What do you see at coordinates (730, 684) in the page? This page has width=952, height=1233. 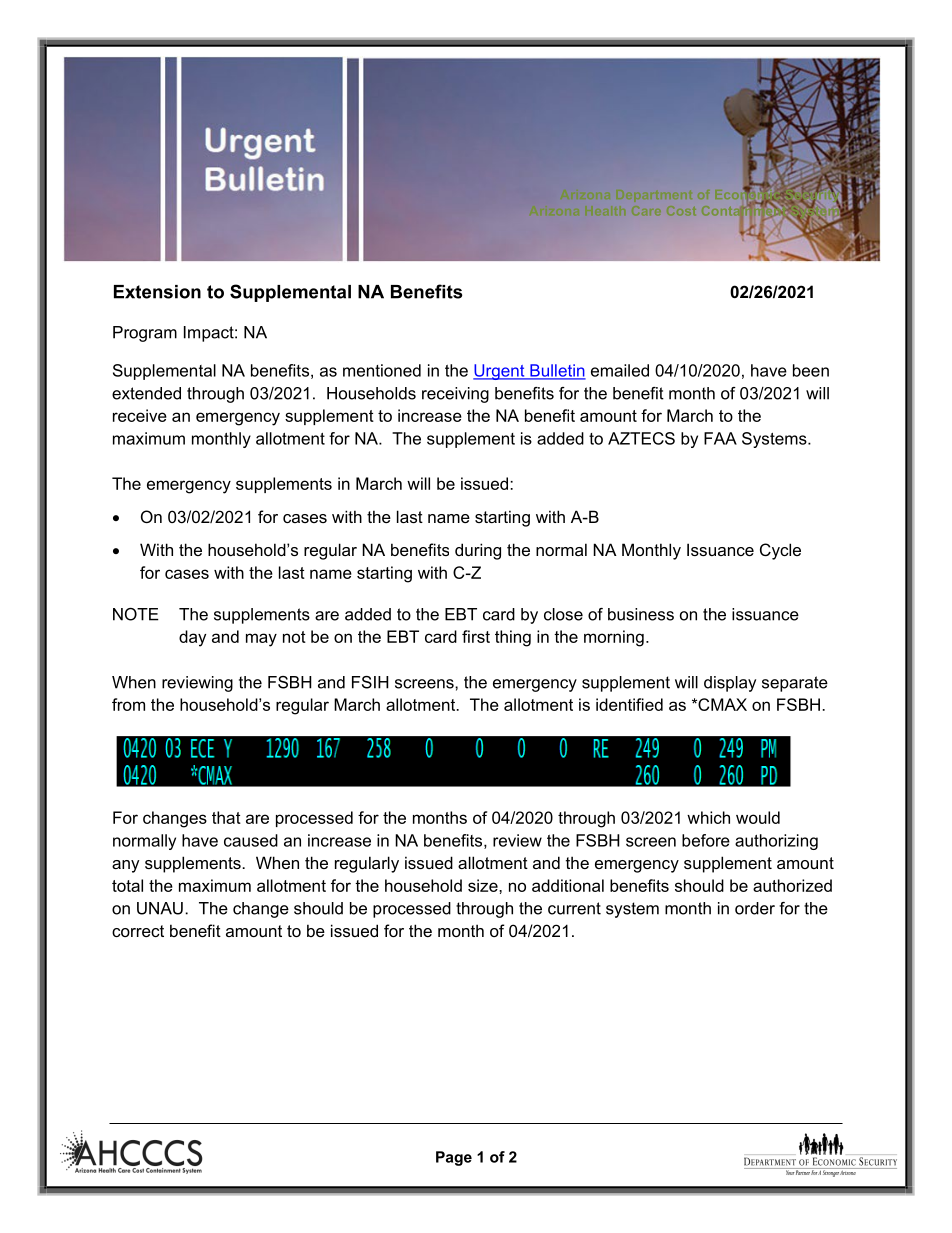 I see `display` at bounding box center [730, 684].
